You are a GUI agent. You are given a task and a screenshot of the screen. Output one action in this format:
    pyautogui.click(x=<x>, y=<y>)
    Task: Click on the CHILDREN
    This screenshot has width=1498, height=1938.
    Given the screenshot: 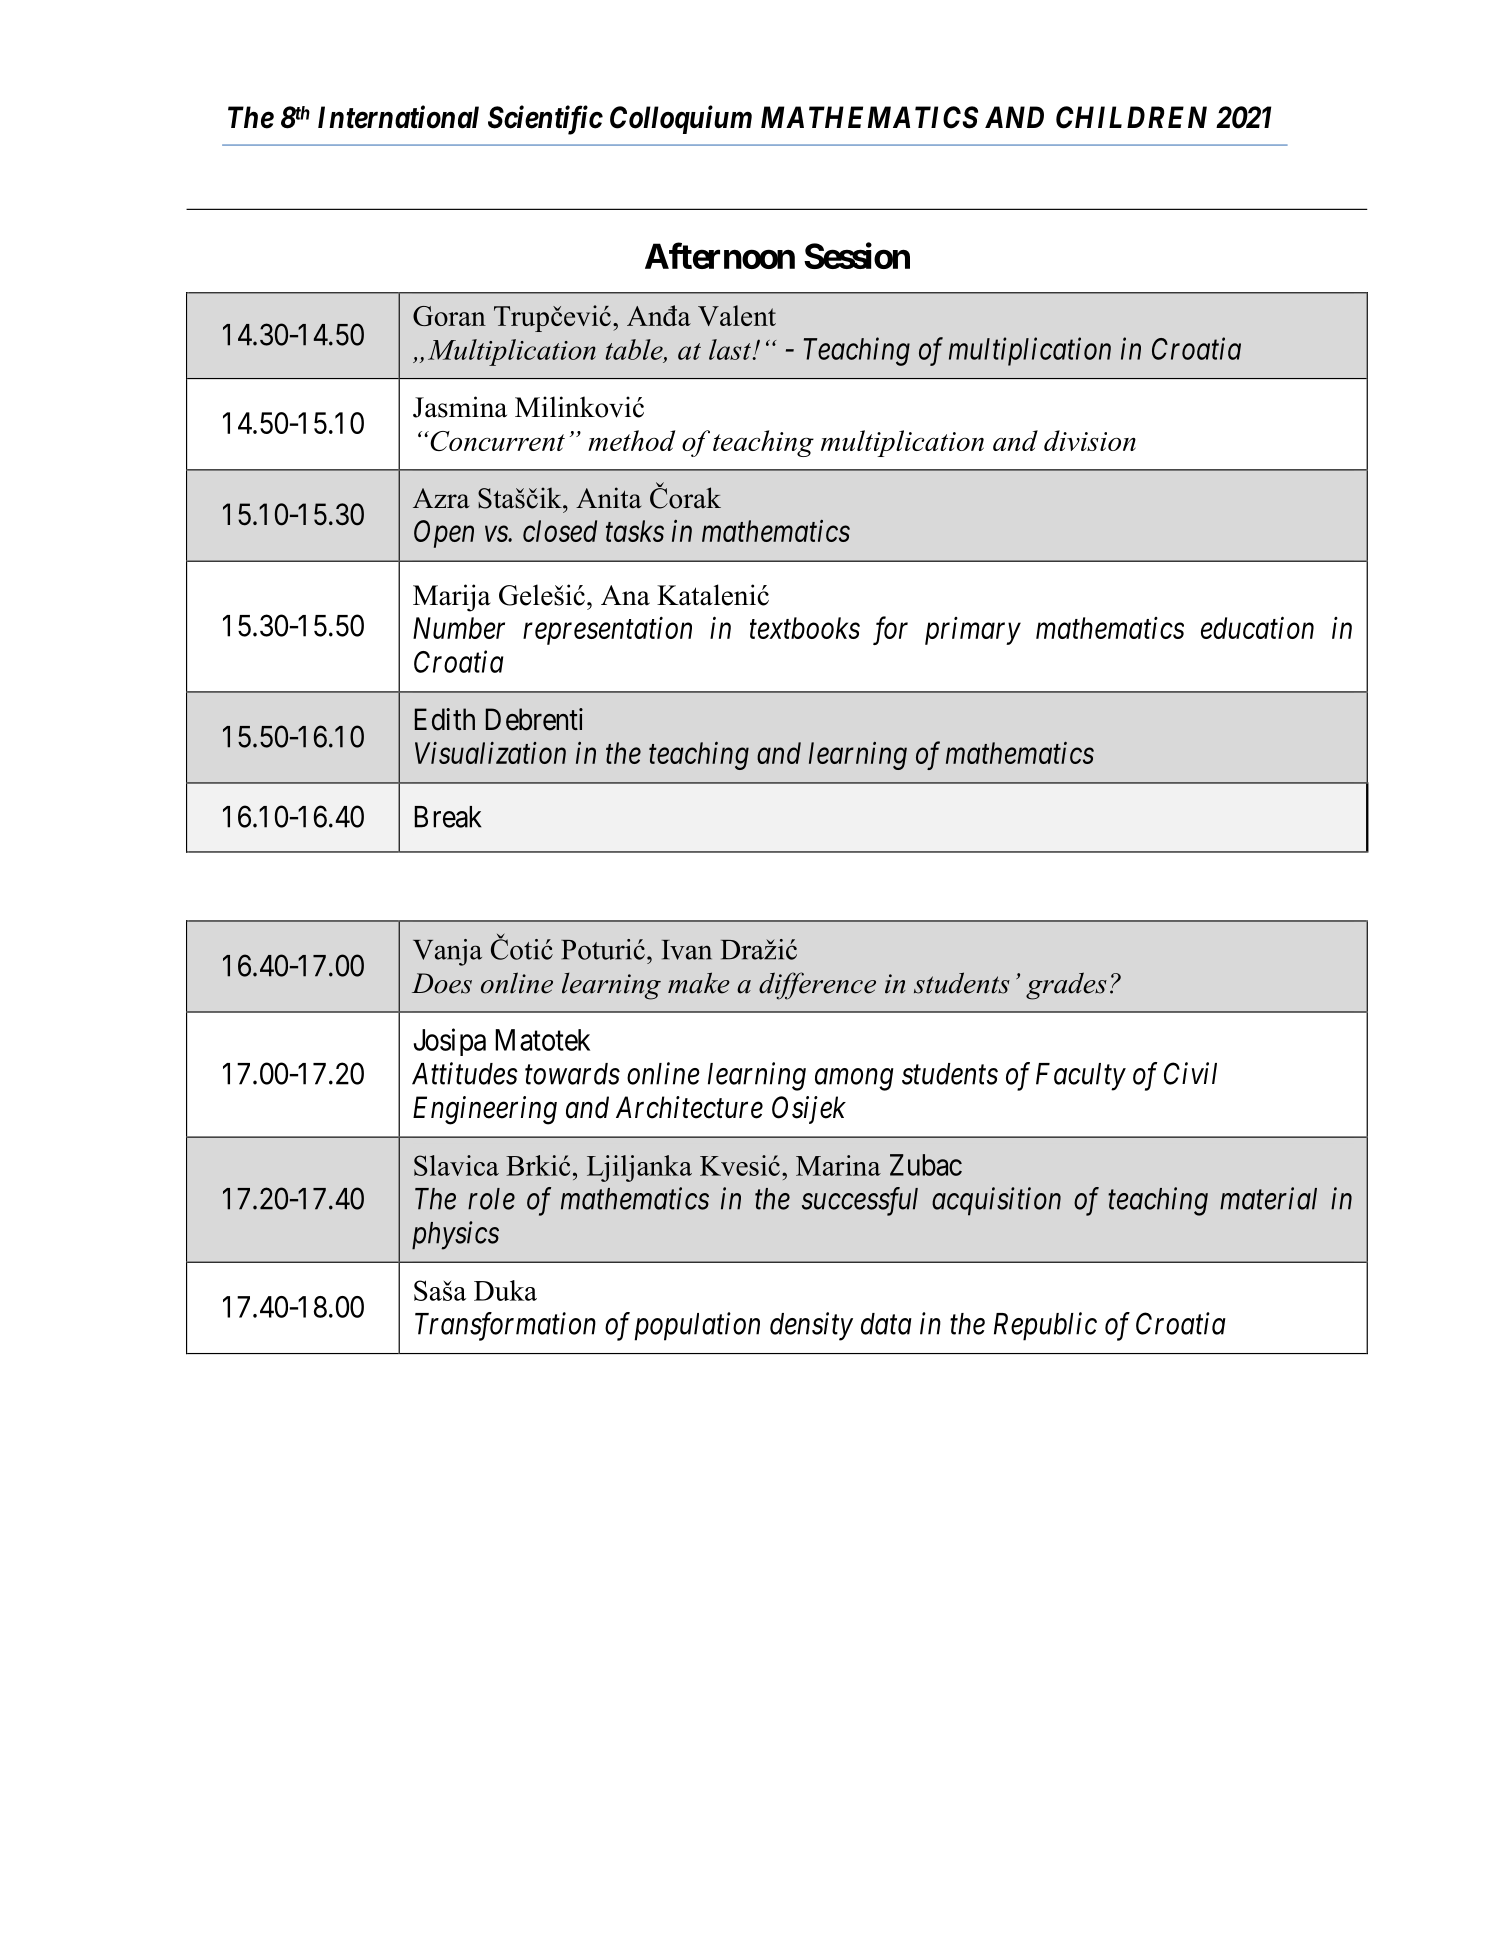 What is the action you would take?
    pyautogui.click(x=1131, y=117)
